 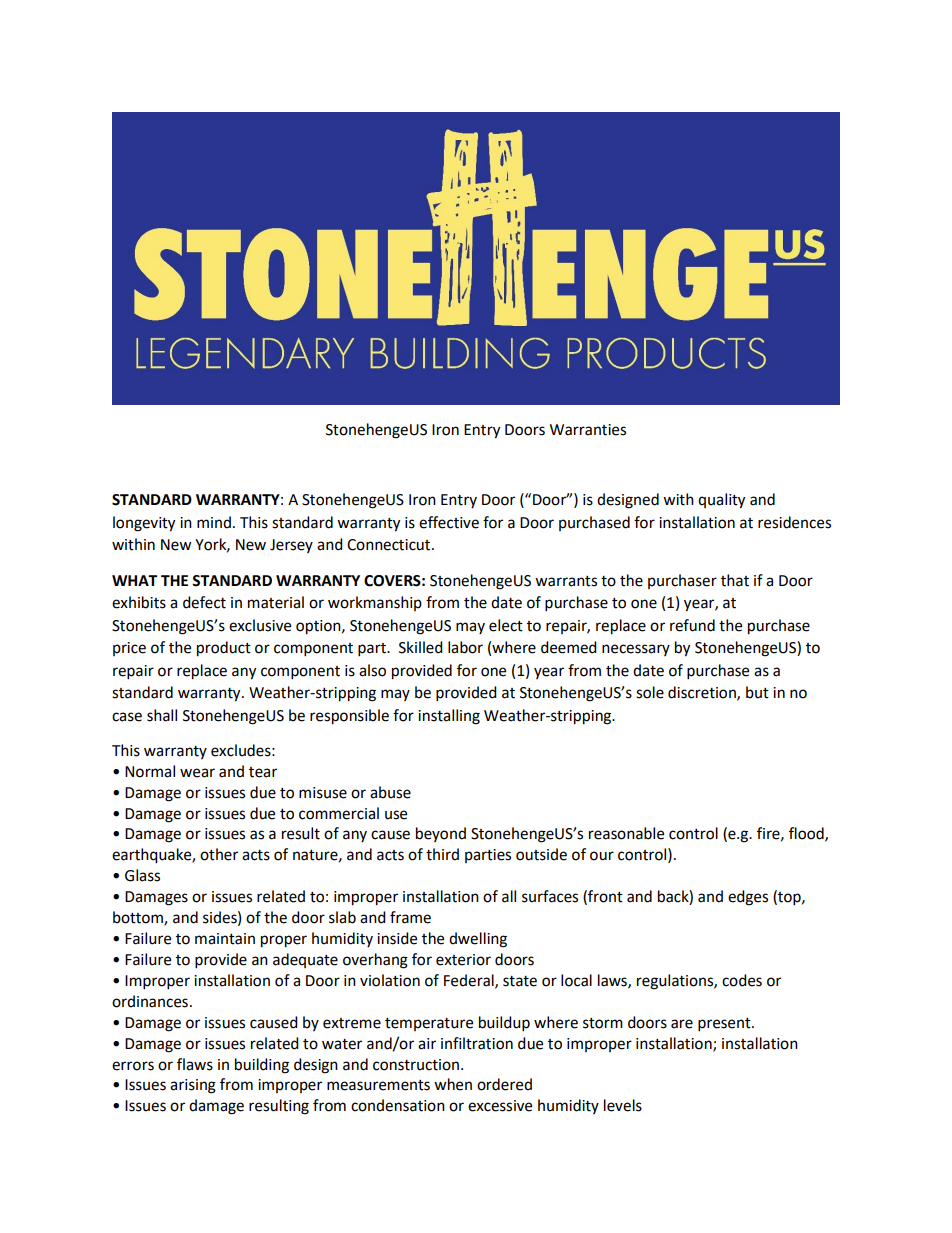 What do you see at coordinates (193, 1086) in the screenshot?
I see `arising` at bounding box center [193, 1086].
